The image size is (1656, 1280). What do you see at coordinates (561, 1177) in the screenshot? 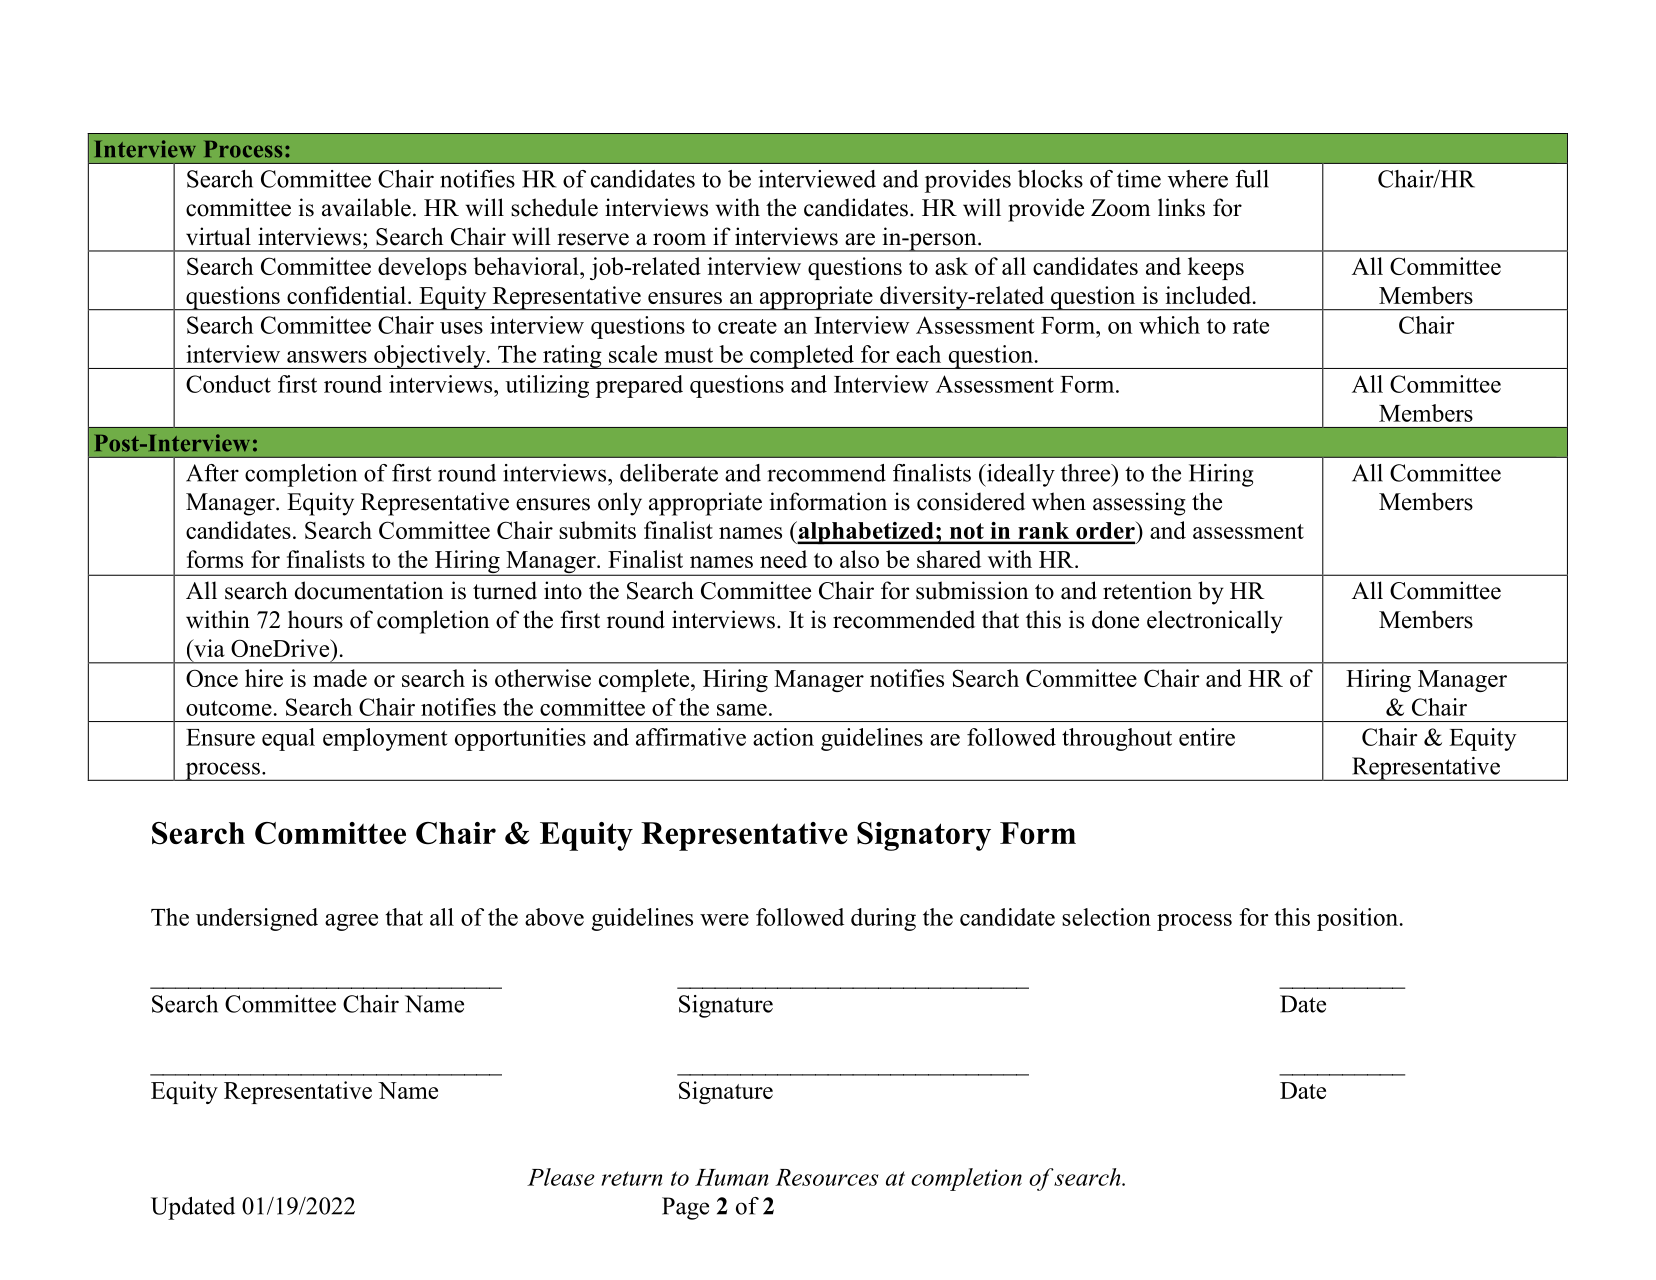
I see `Please` at bounding box center [561, 1177].
